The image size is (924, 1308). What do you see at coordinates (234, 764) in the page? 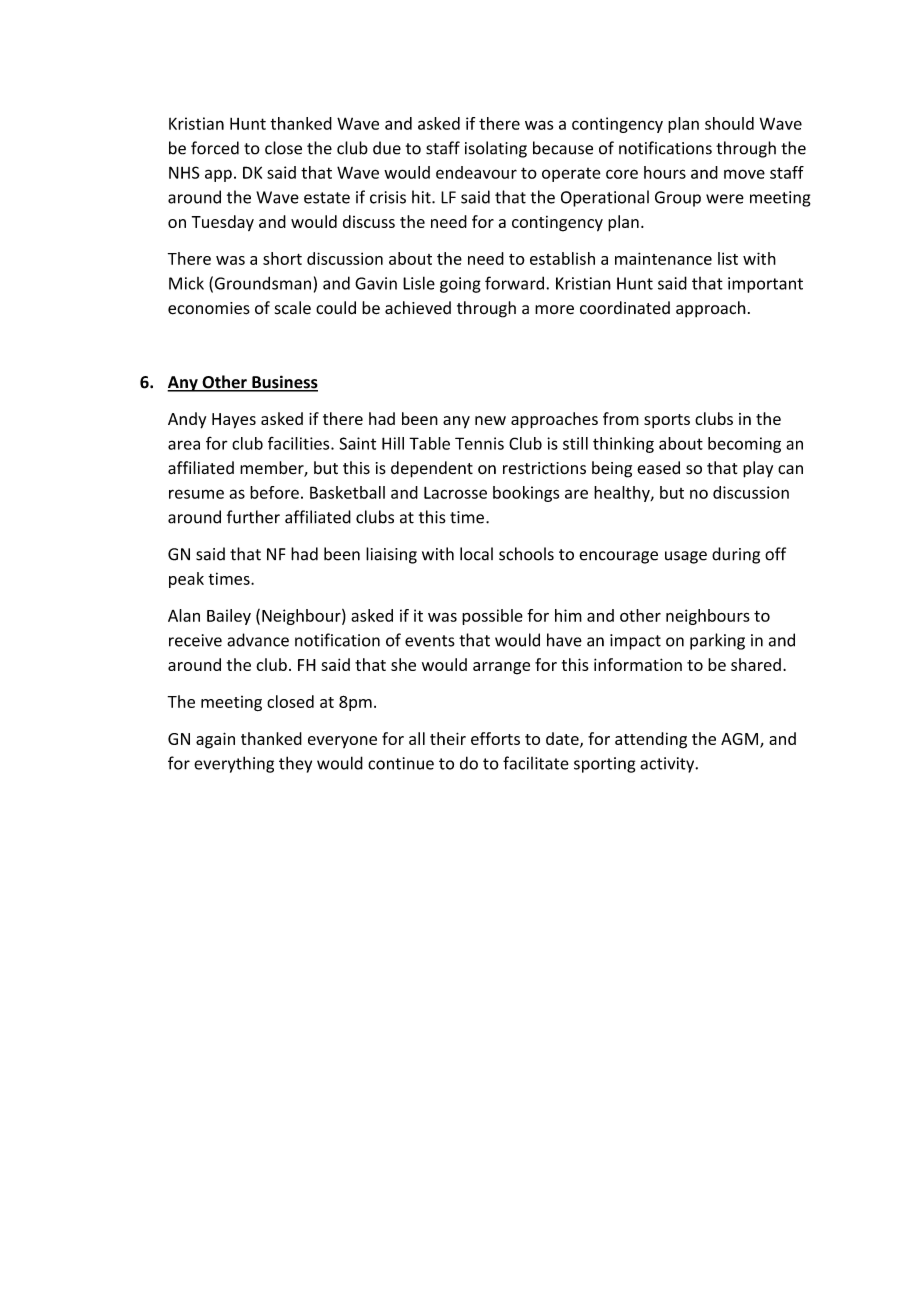
I see `everything` at bounding box center [234, 764].
